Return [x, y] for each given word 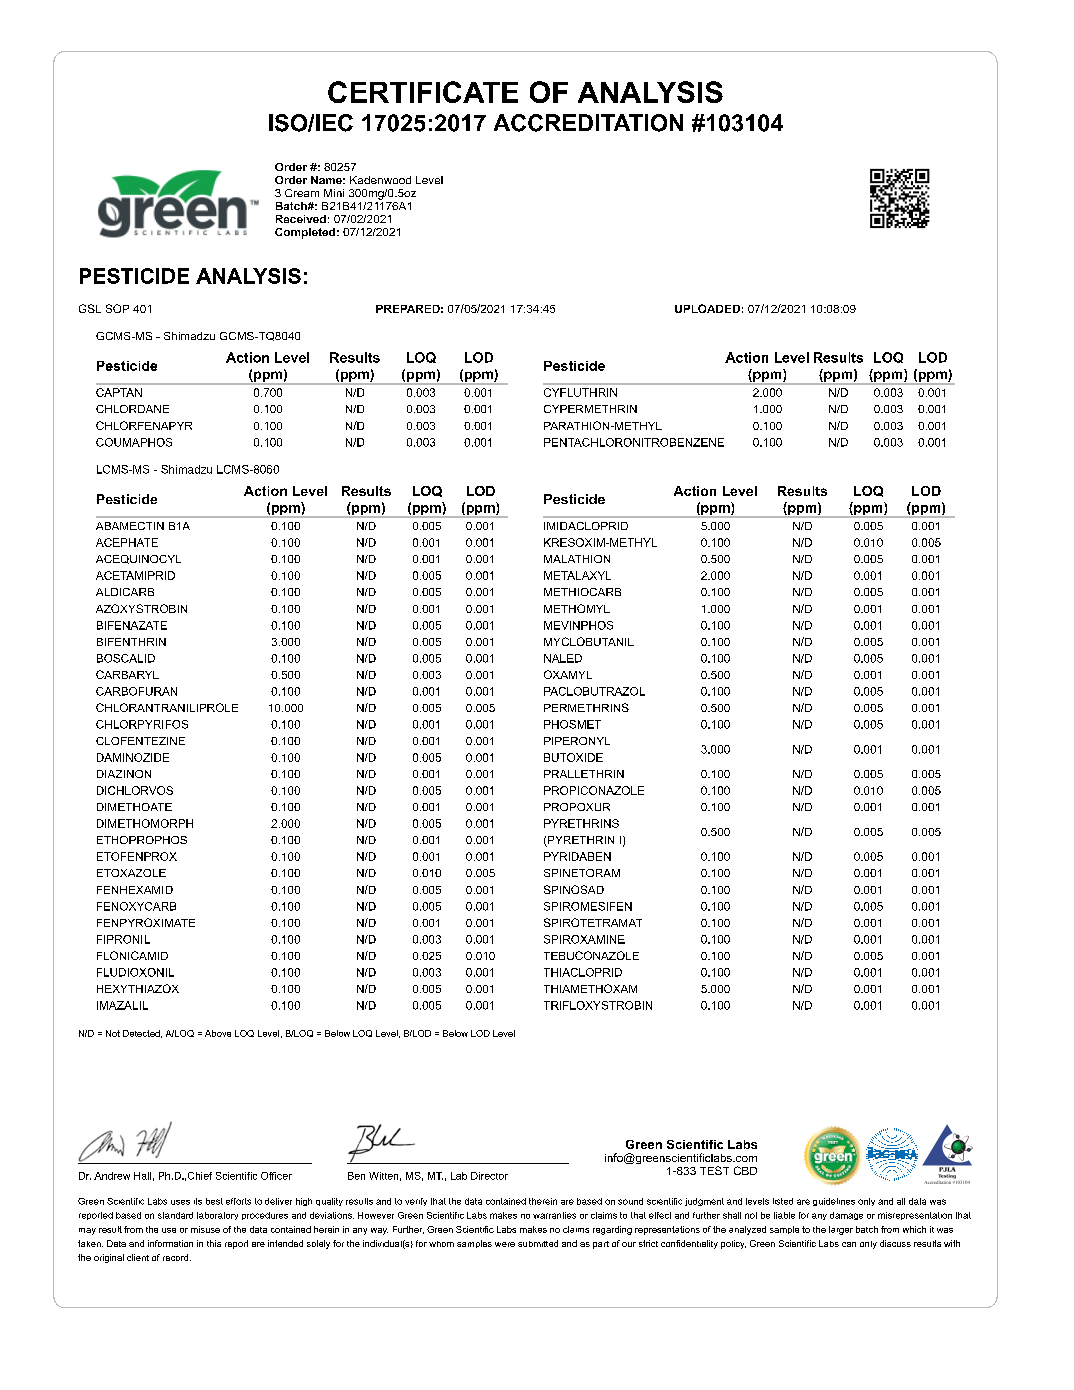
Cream [302, 193]
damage [846, 1216]
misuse [205, 1229]
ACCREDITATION [588, 123]
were [505, 1244]
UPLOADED [707, 308]
